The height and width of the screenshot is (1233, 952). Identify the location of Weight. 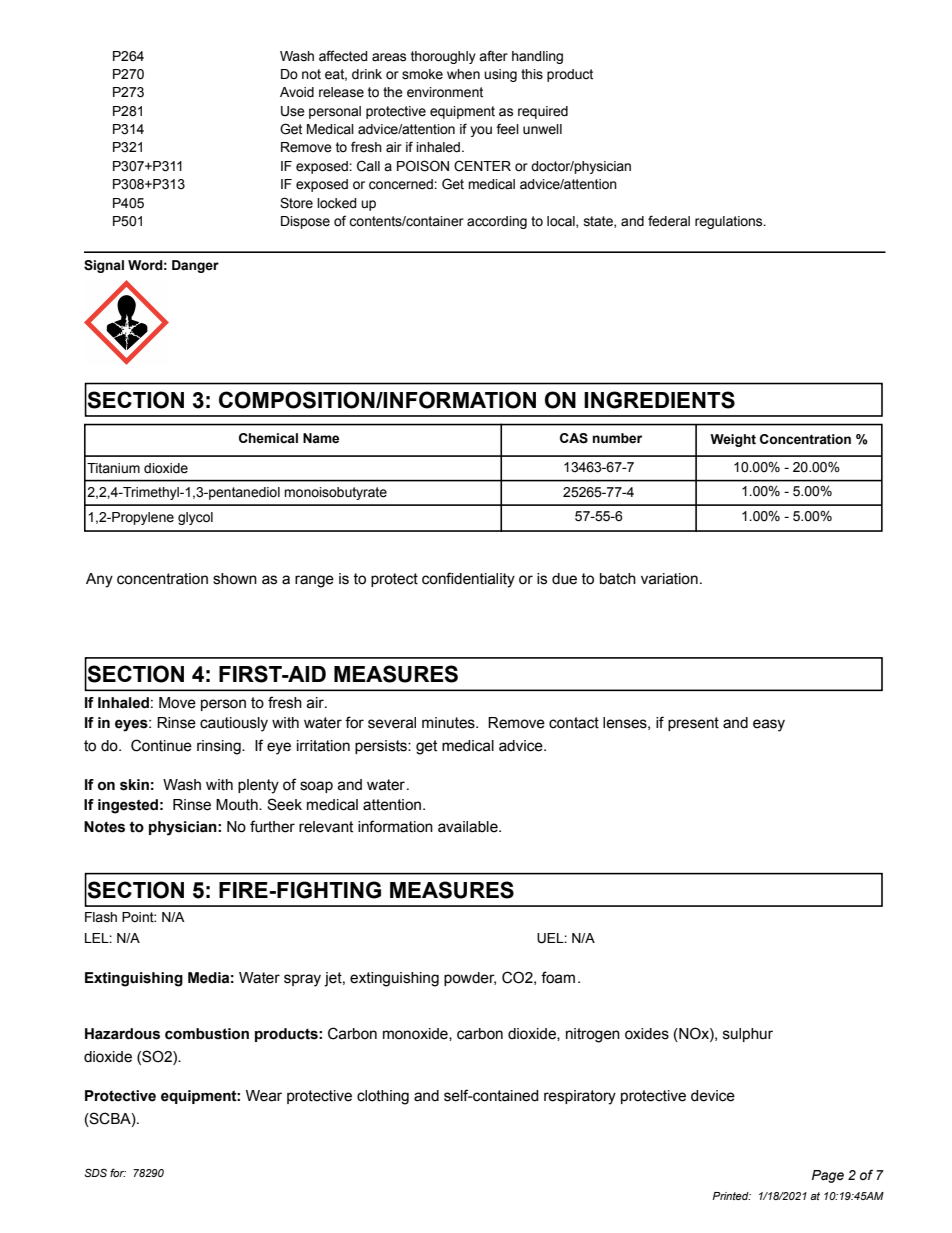
(733, 440).
